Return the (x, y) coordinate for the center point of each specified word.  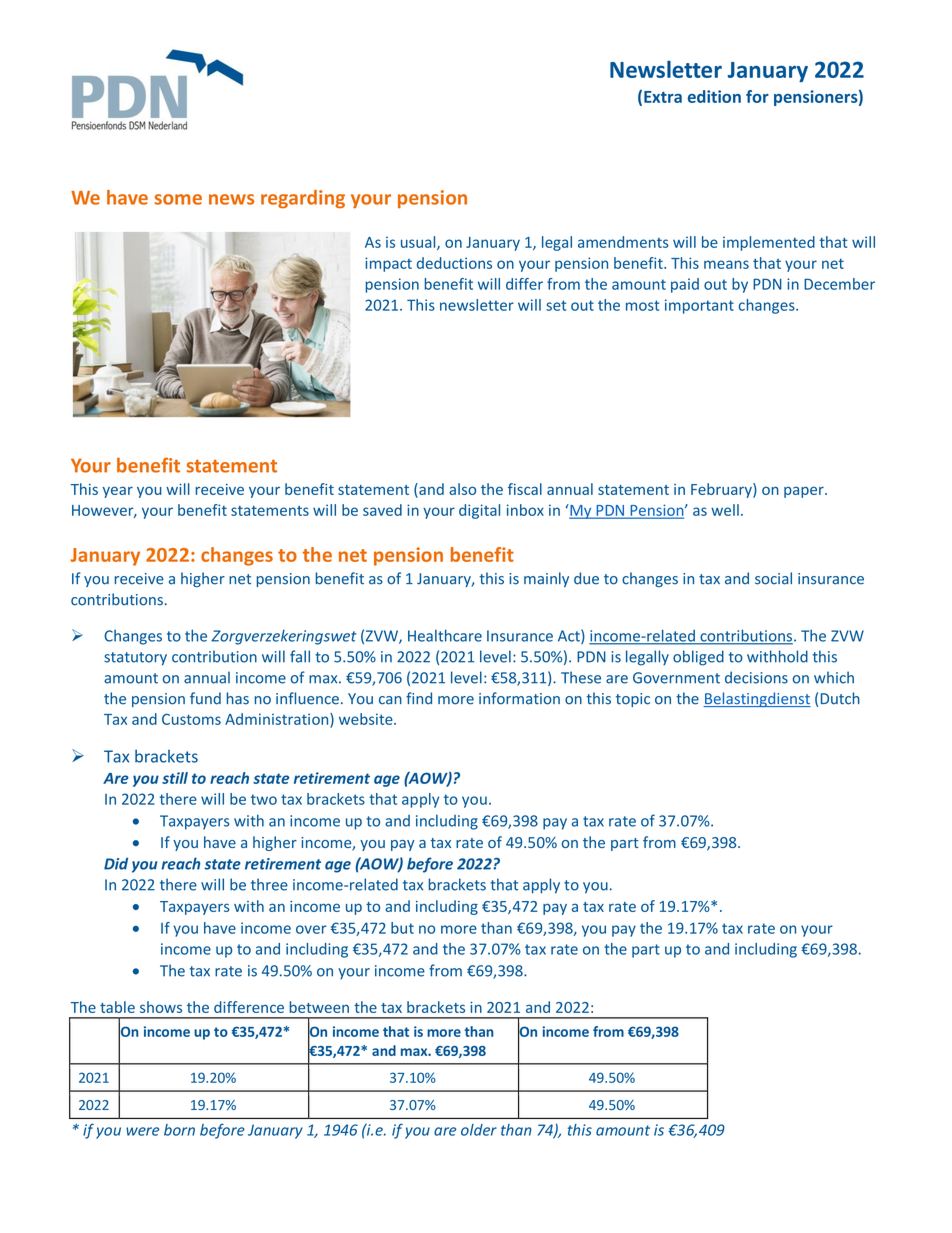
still (175, 778)
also (462, 489)
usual (419, 243)
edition (714, 96)
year (118, 492)
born (179, 1130)
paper (805, 492)
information (519, 698)
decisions (756, 677)
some (178, 199)
